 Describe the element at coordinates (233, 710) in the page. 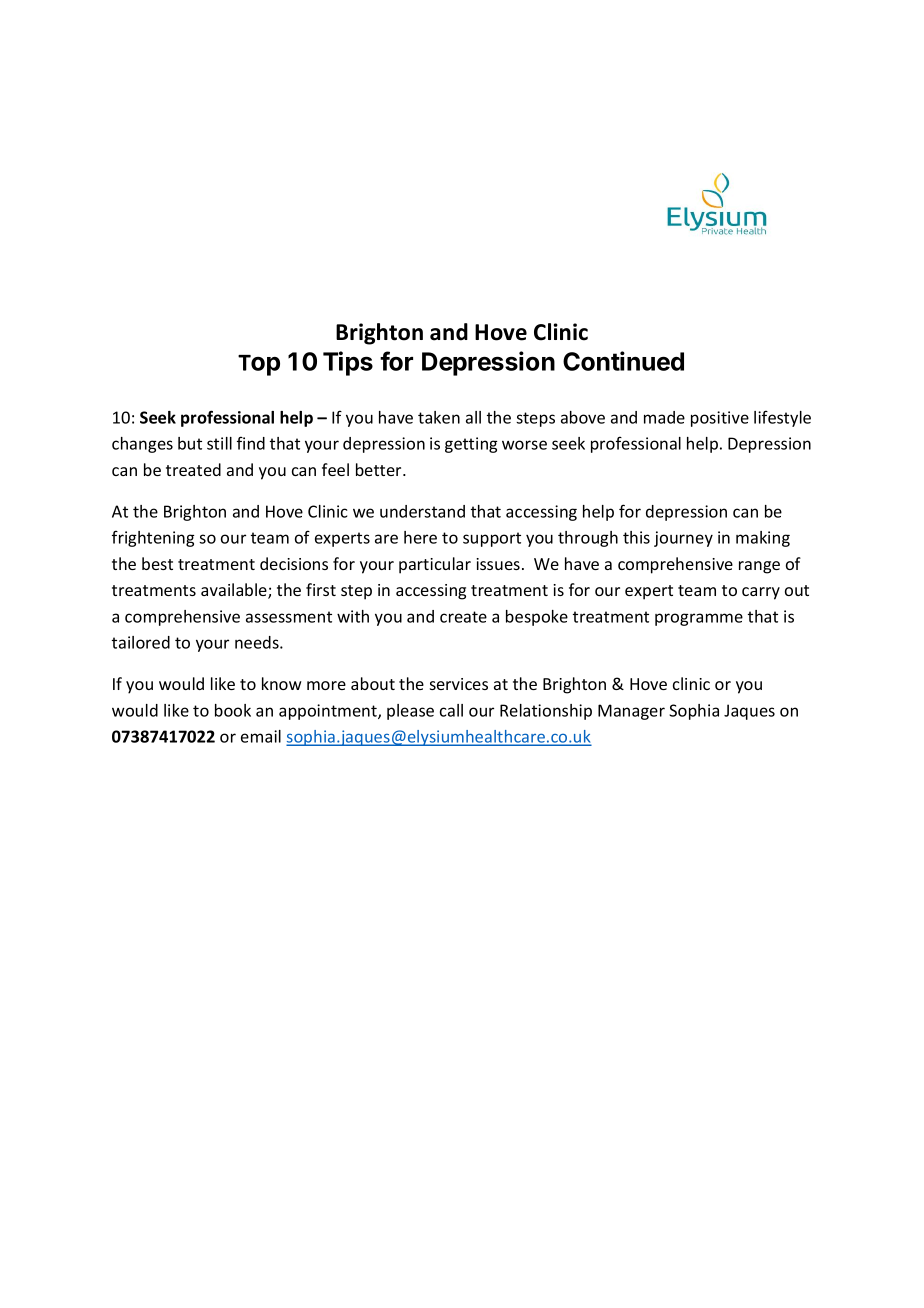

I see `book` at that location.
